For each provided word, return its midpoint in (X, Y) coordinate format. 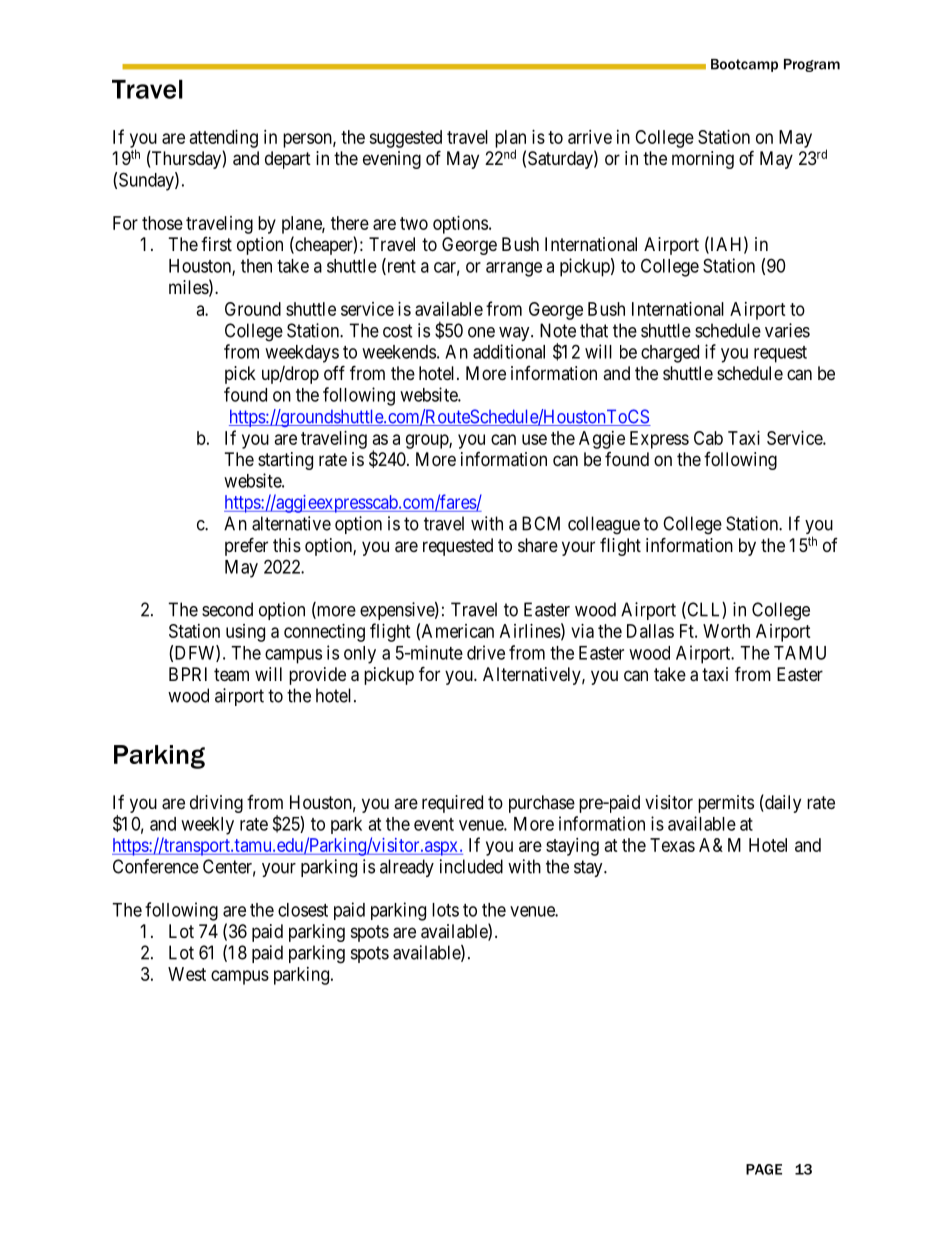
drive (486, 652)
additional (509, 351)
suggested (405, 139)
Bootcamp (744, 65)
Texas (672, 845)
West (187, 974)
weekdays (302, 354)
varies (787, 330)
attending (224, 139)
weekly (207, 826)
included (471, 866)
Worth (726, 631)
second (227, 609)
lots (445, 910)
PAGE (764, 1169)
